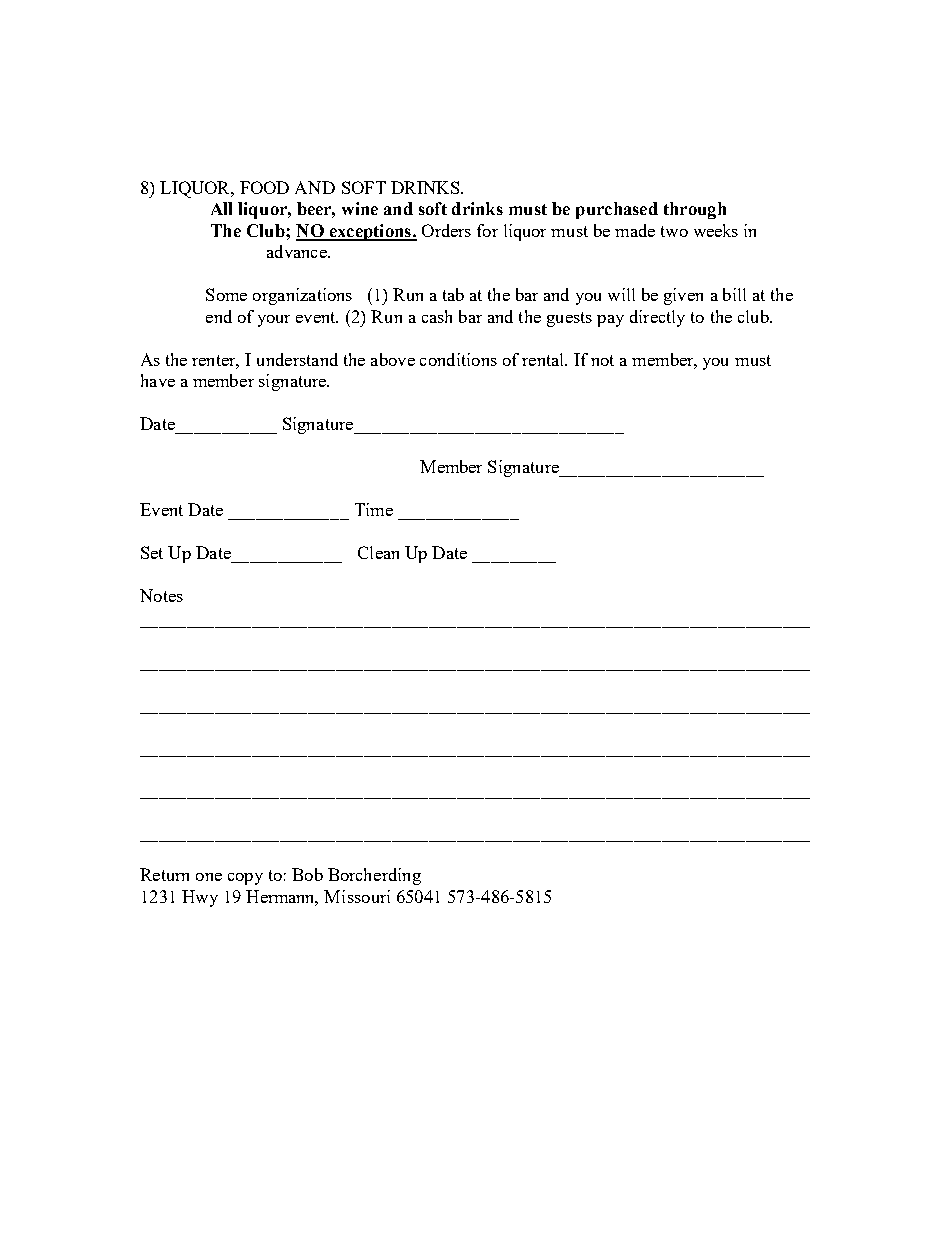 Image resolution: width=952 pixels, height=1233 pixels. I want to click on Missouri, so click(357, 896).
